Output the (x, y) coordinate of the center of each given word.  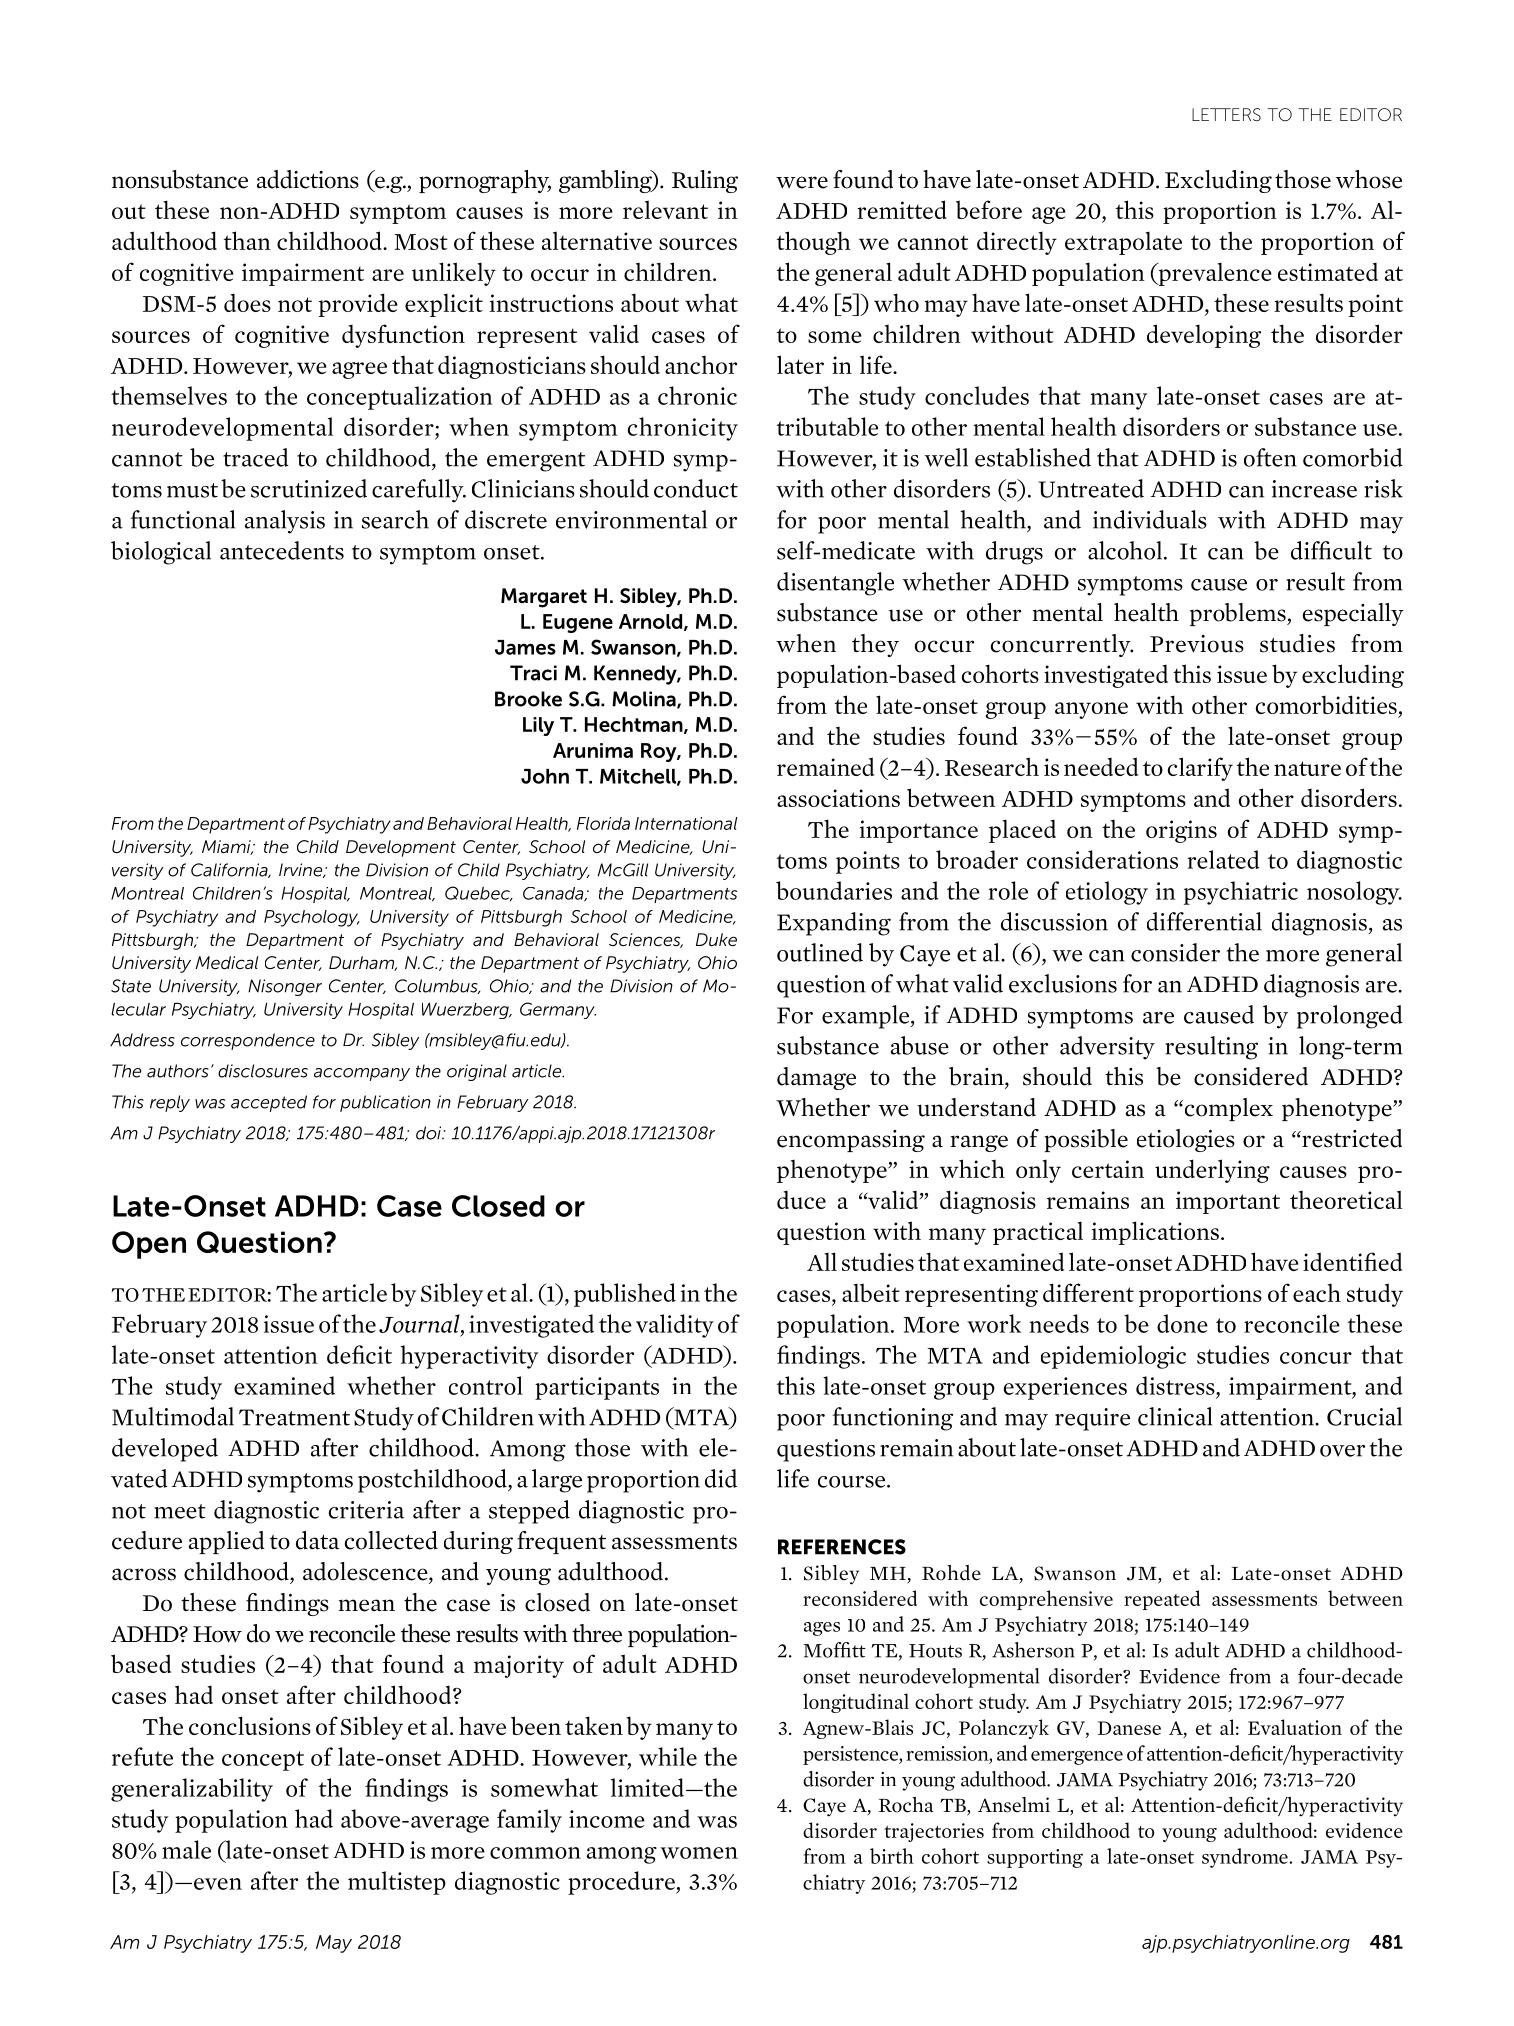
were (802, 182)
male (186, 1849)
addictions (308, 179)
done (1182, 1323)
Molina (645, 700)
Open (149, 1245)
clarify (1200, 769)
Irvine (302, 870)
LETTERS (1226, 114)
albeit (871, 1292)
